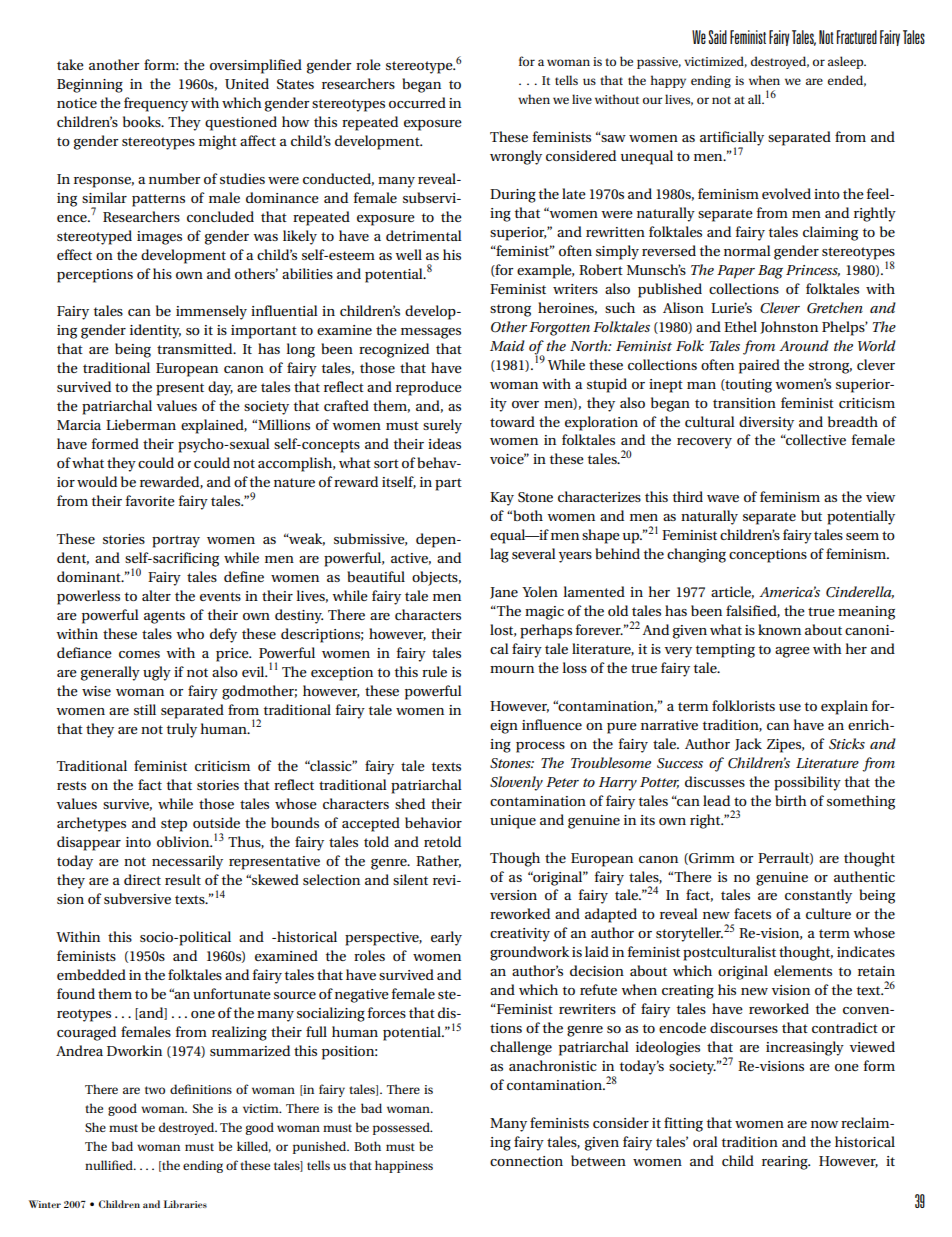 This page has height=1237, width=952. Describe the element at coordinates (417, 102) in the page. I see `occurred` at that location.
